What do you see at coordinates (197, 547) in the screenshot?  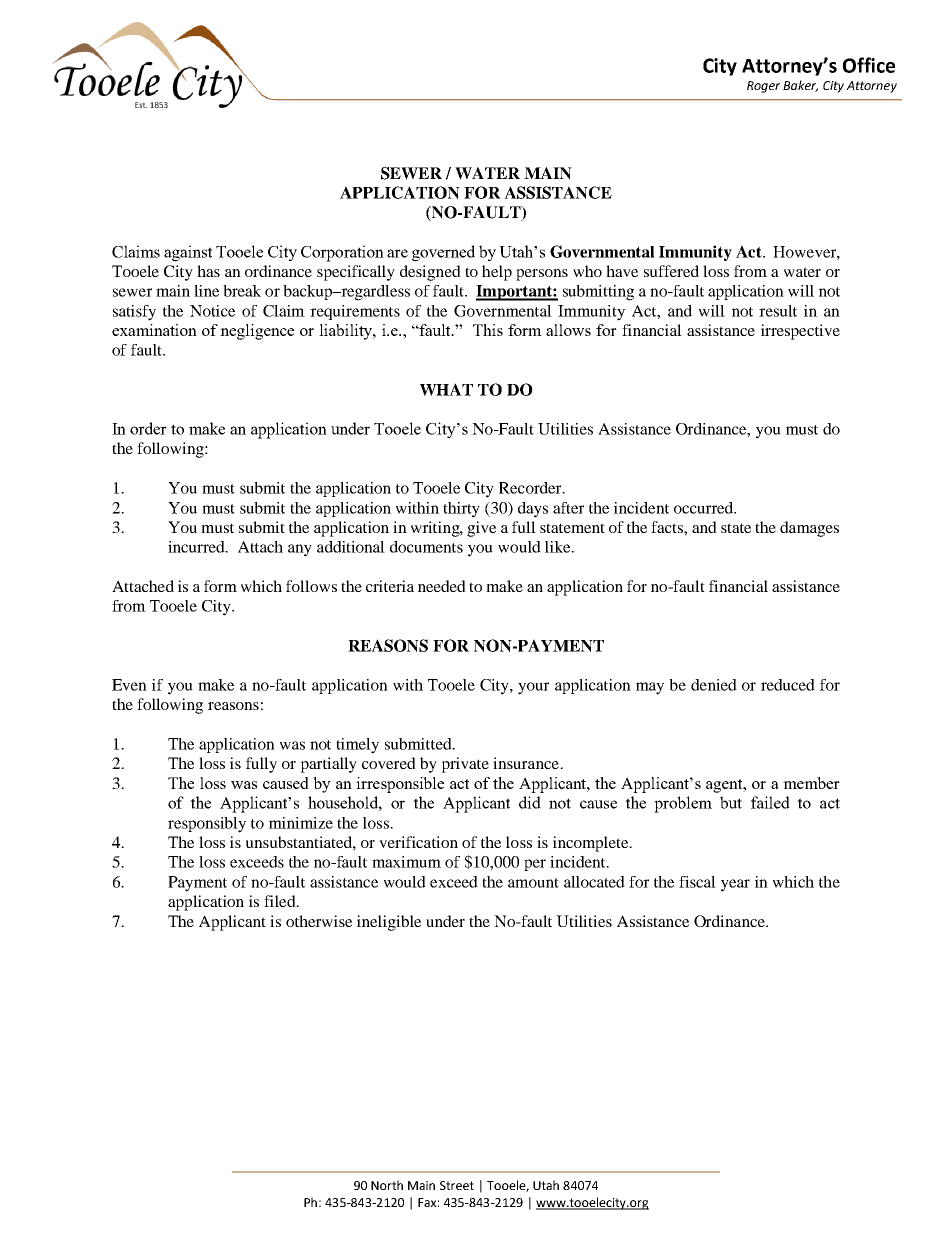 I see `incurred` at bounding box center [197, 547].
